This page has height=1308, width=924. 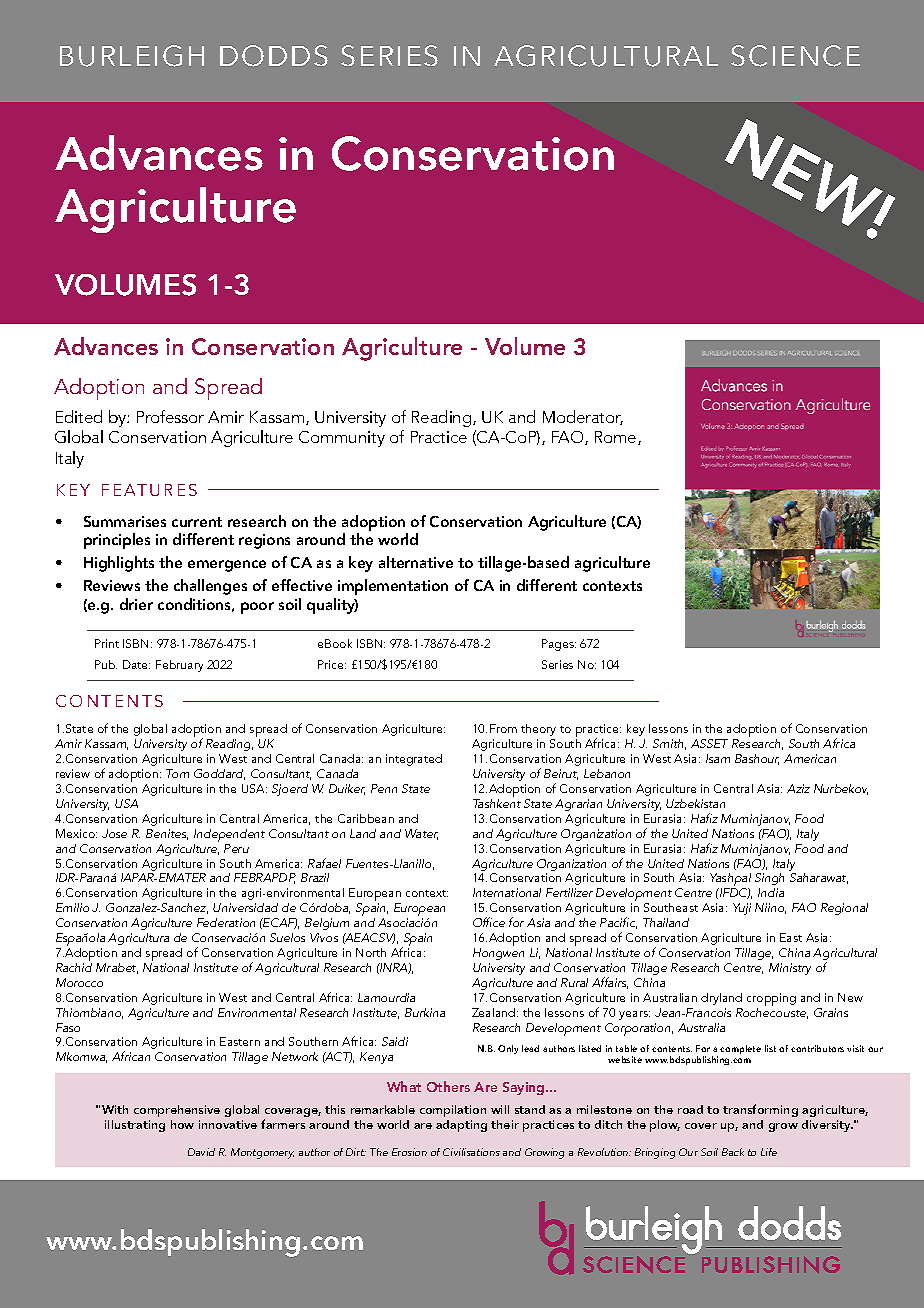 What do you see at coordinates (274, 56) in the page?
I see `DODDS` at bounding box center [274, 56].
